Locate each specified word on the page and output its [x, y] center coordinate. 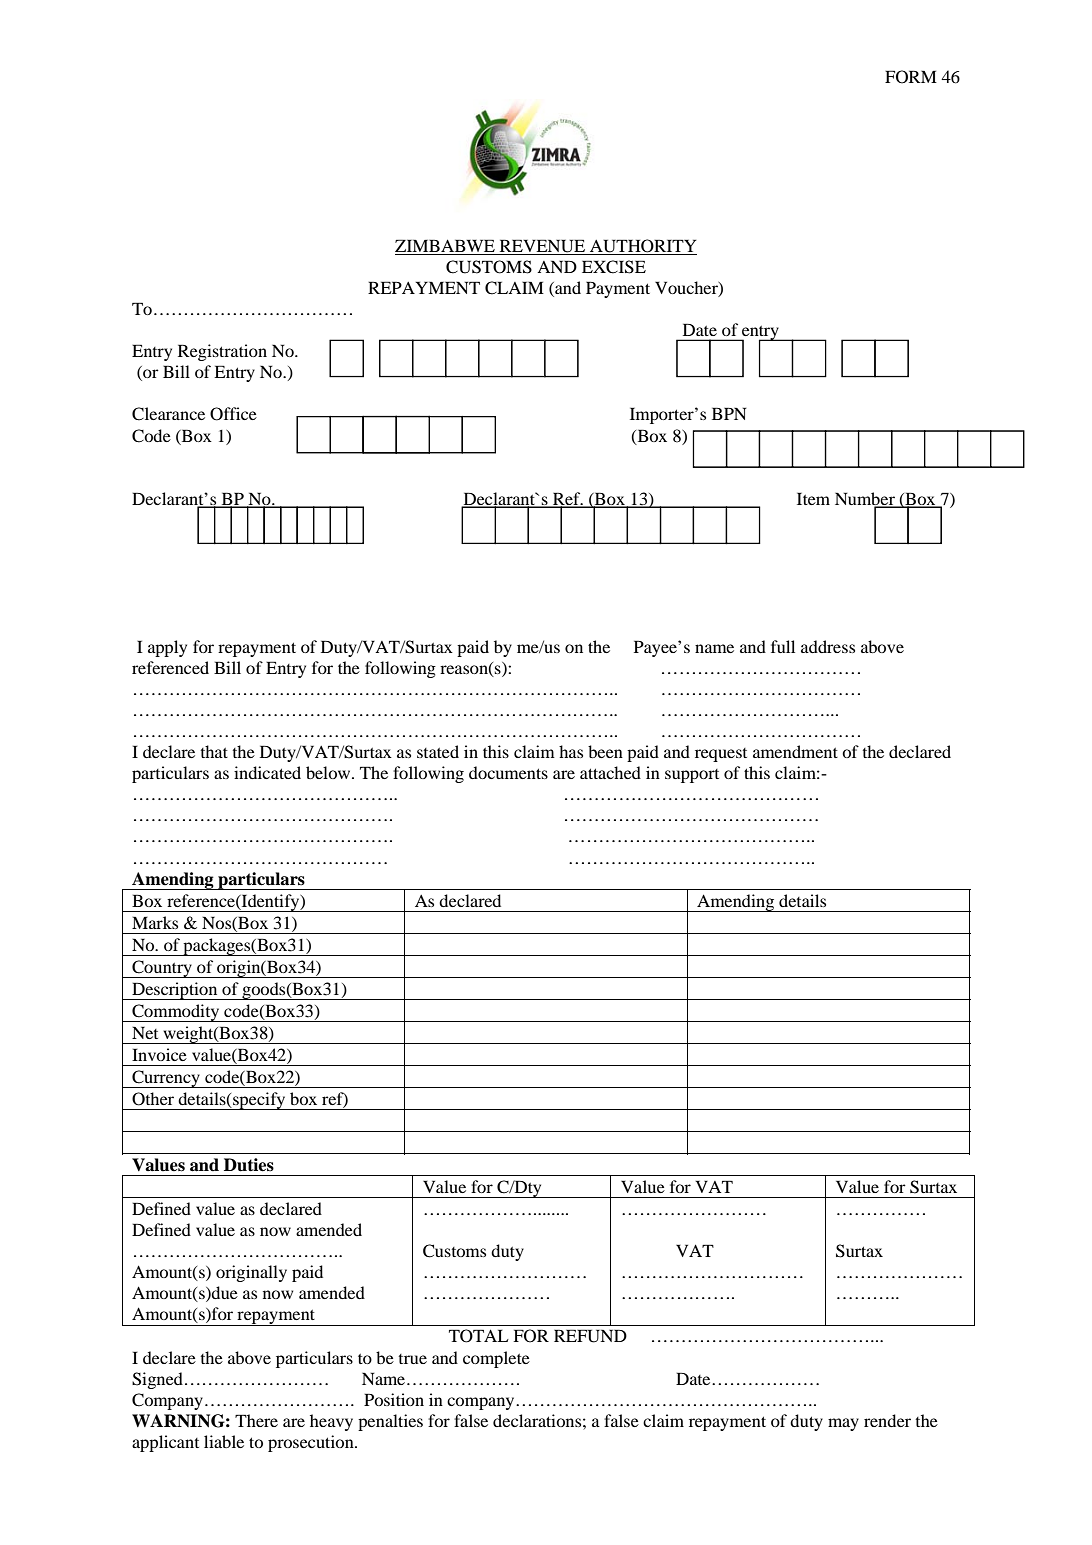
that [214, 751]
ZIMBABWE [445, 245]
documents [508, 772]
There [256, 1420]
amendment [795, 751]
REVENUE [542, 246]
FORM [911, 77]
